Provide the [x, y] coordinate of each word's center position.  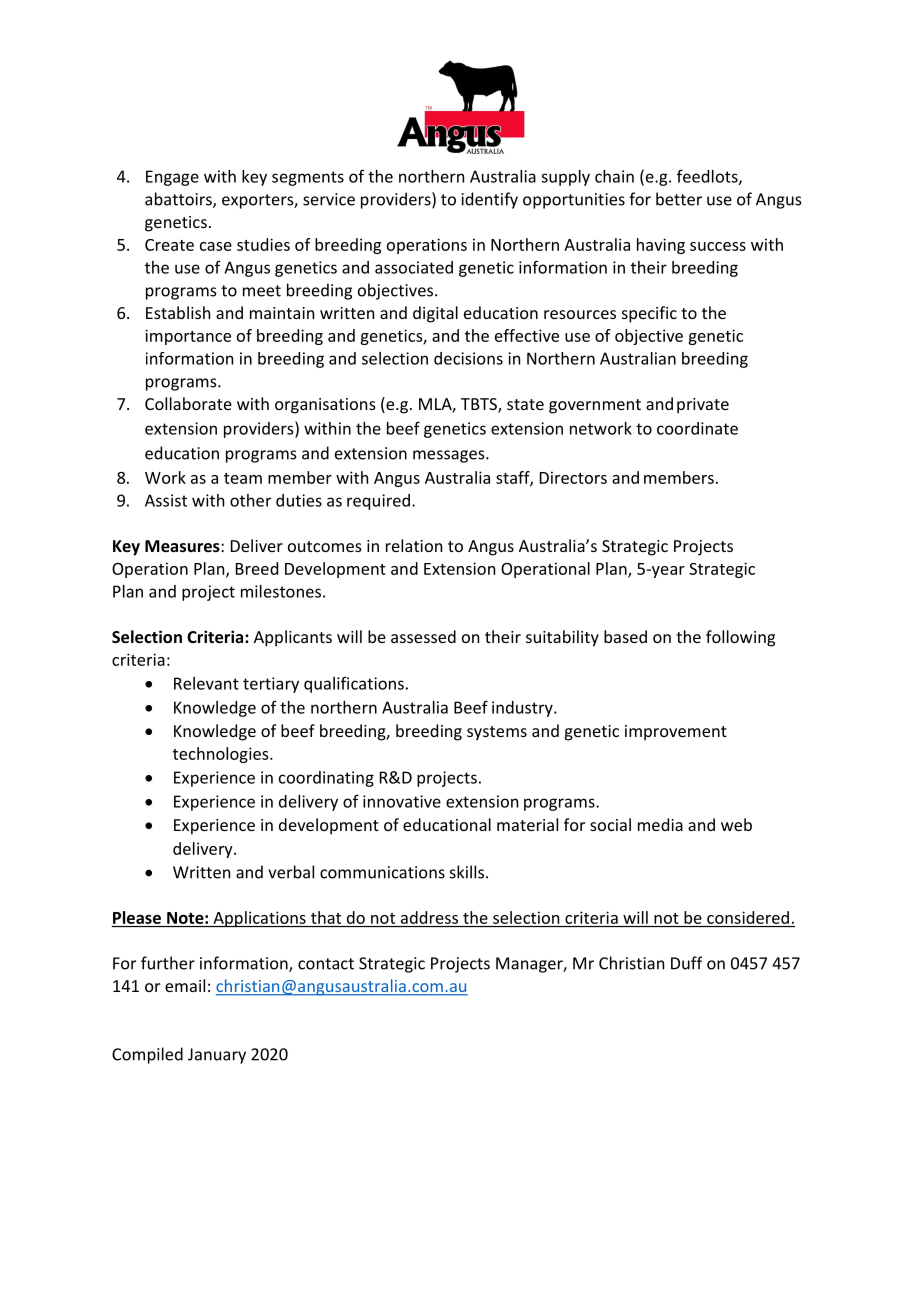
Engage [172, 178]
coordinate [697, 428]
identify [489, 200]
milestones [281, 591]
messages [450, 456]
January [217, 1056]
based [625, 636]
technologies [222, 755]
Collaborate [188, 403]
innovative [402, 801]
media [660, 824]
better [679, 199]
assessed [423, 636]
